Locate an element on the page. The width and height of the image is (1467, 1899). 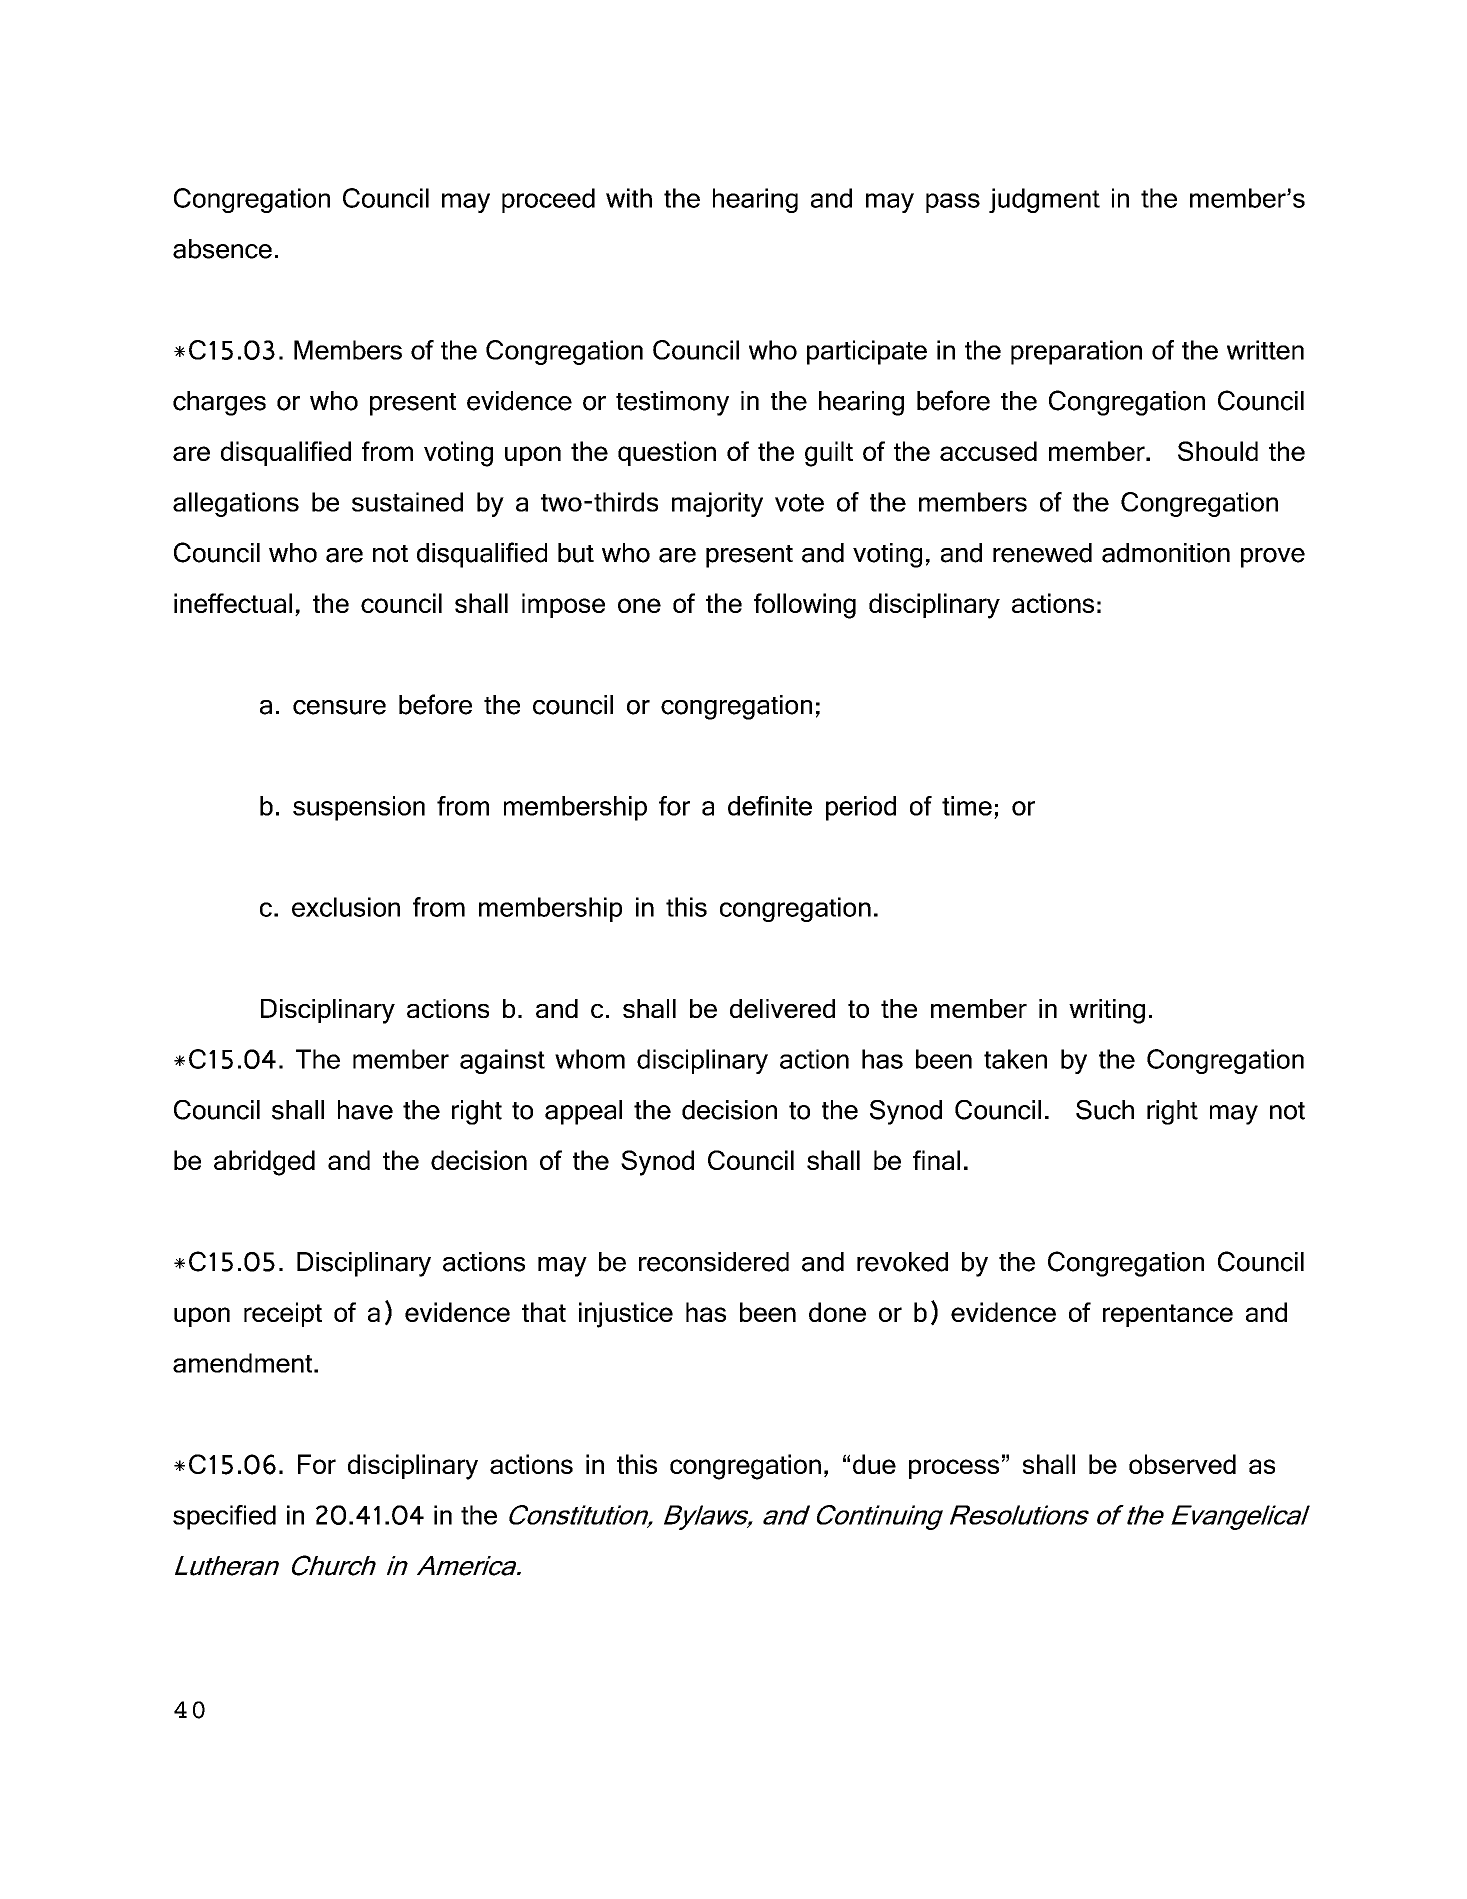
admonition is located at coordinates (1166, 553).
